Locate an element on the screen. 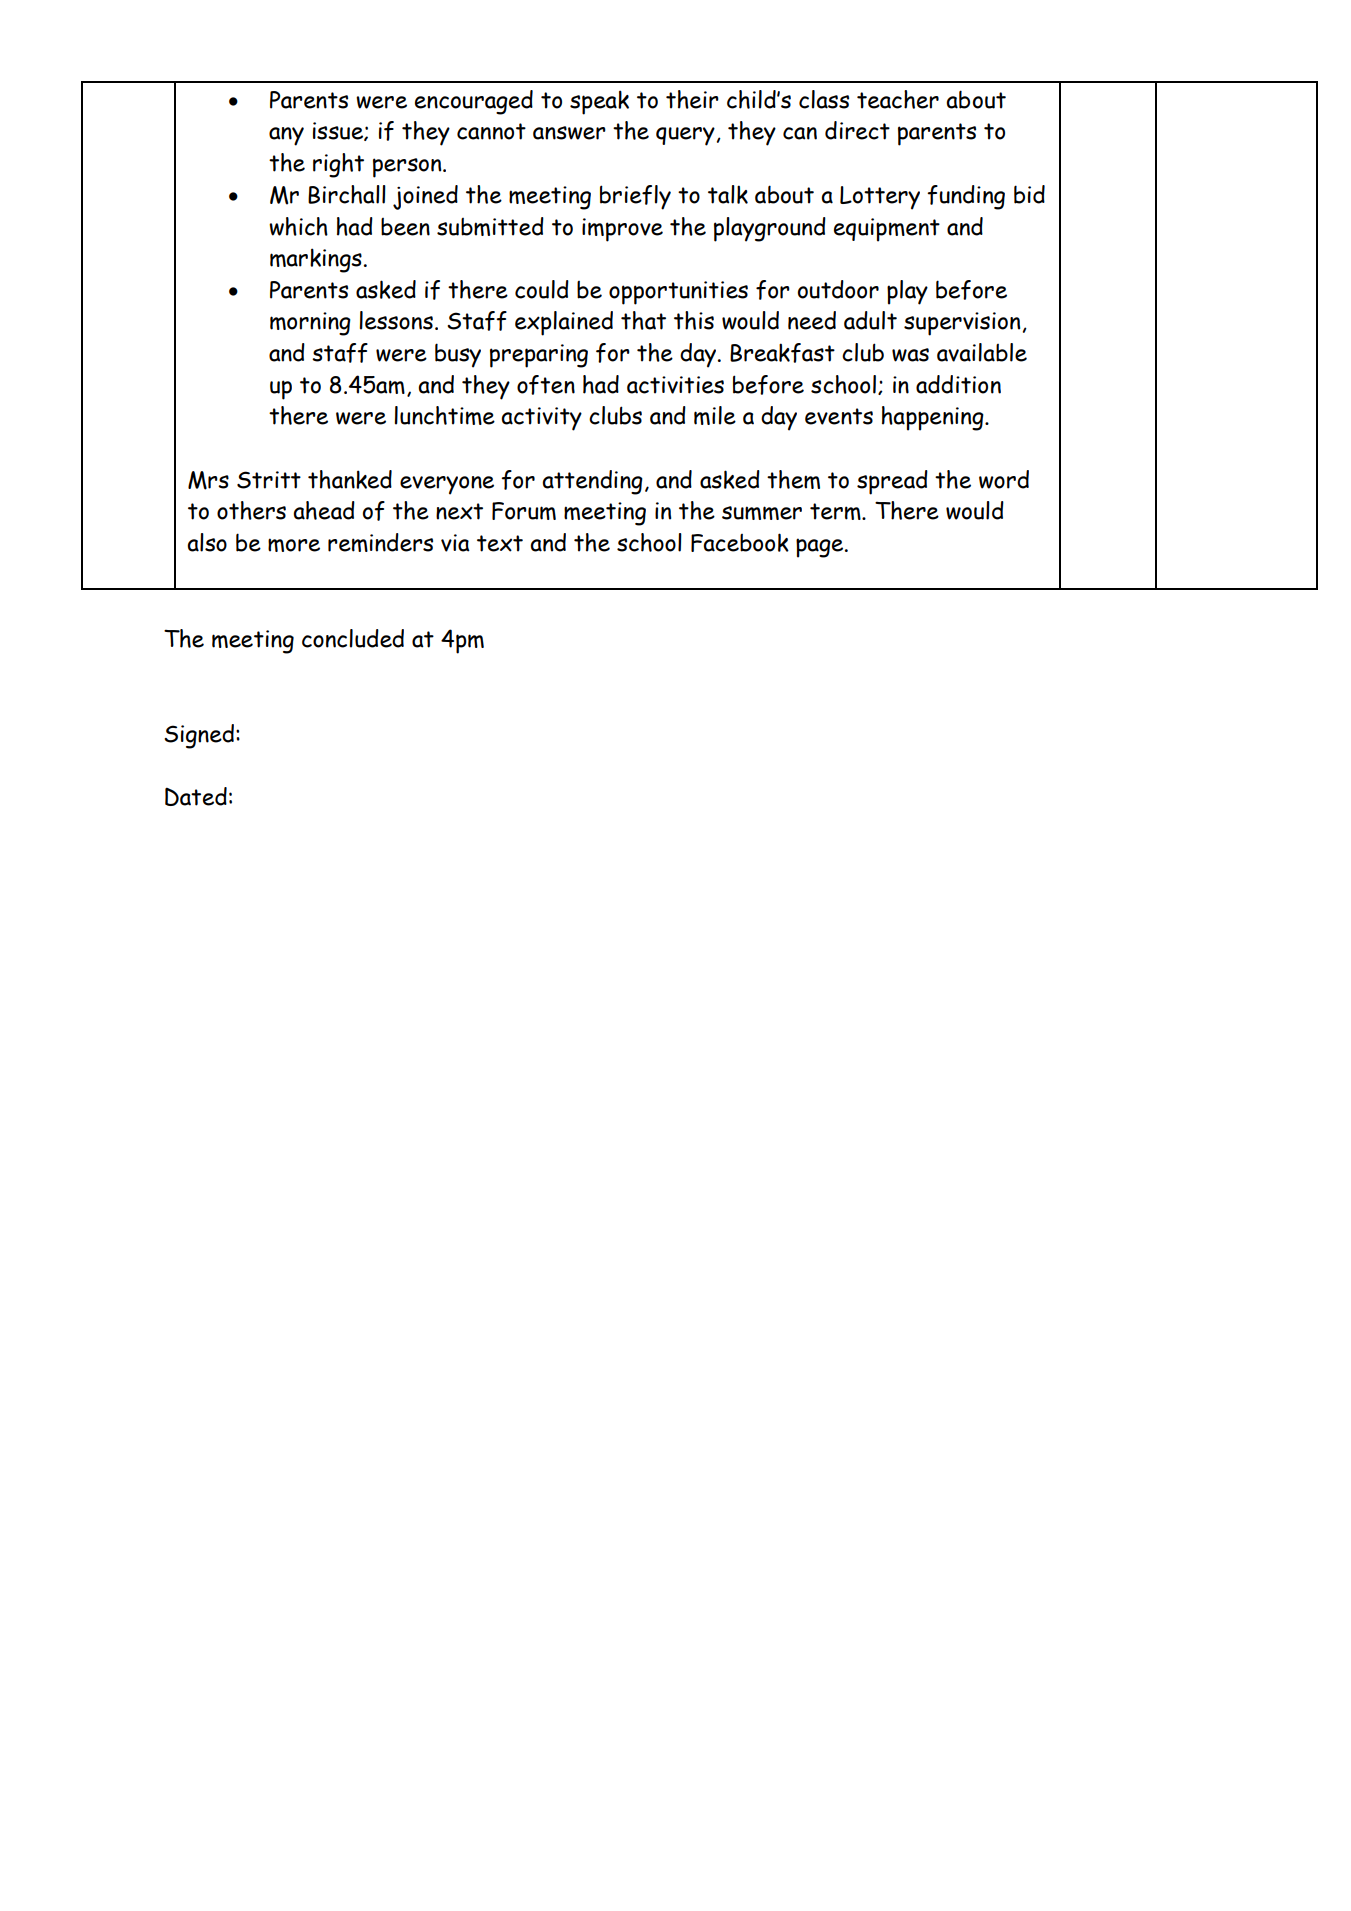 This screenshot has width=1351, height=1911. thanked is located at coordinates (350, 479).
